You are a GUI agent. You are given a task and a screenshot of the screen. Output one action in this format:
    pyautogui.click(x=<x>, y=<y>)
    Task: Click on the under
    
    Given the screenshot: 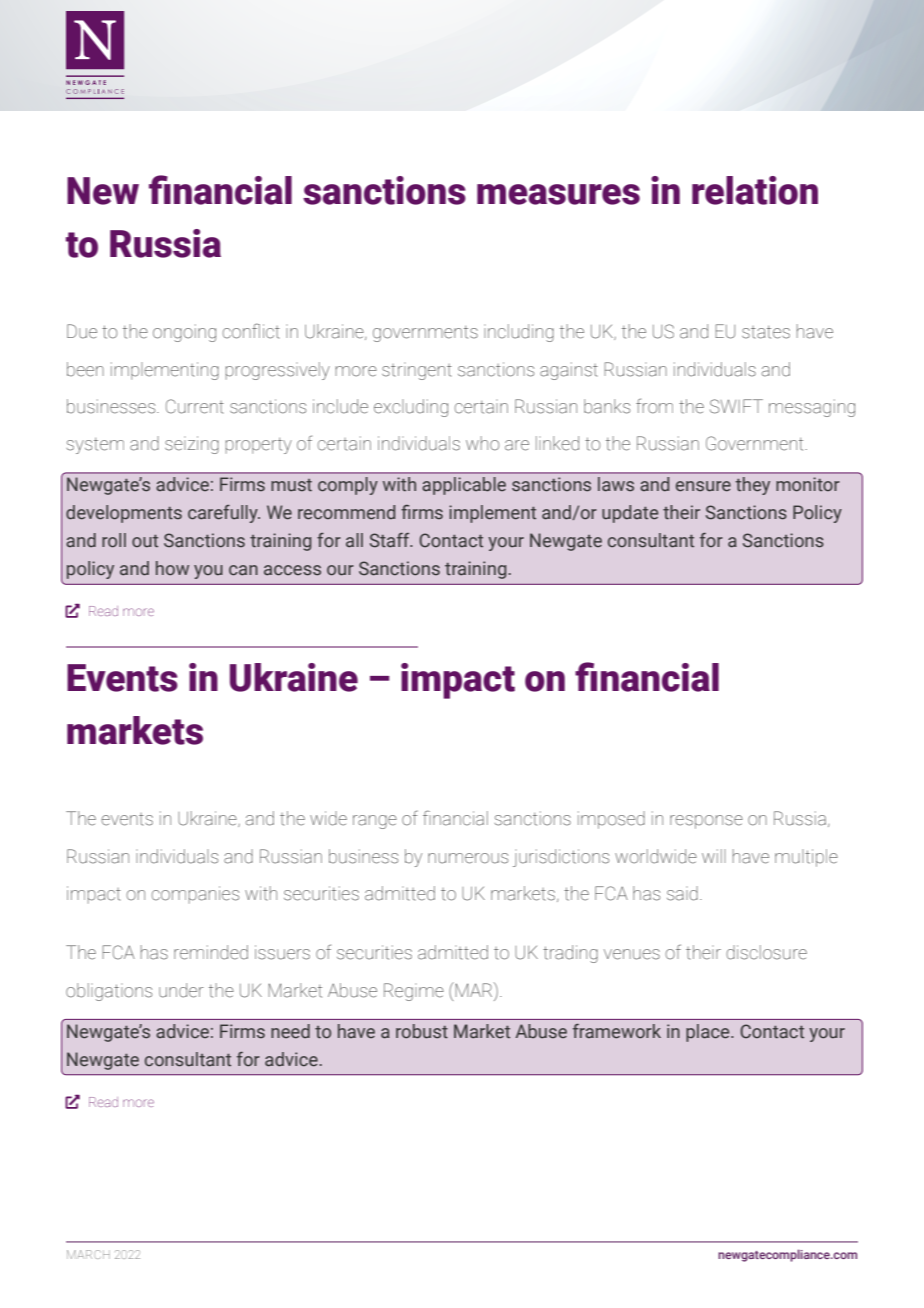 What is the action you would take?
    pyautogui.click(x=181, y=990)
